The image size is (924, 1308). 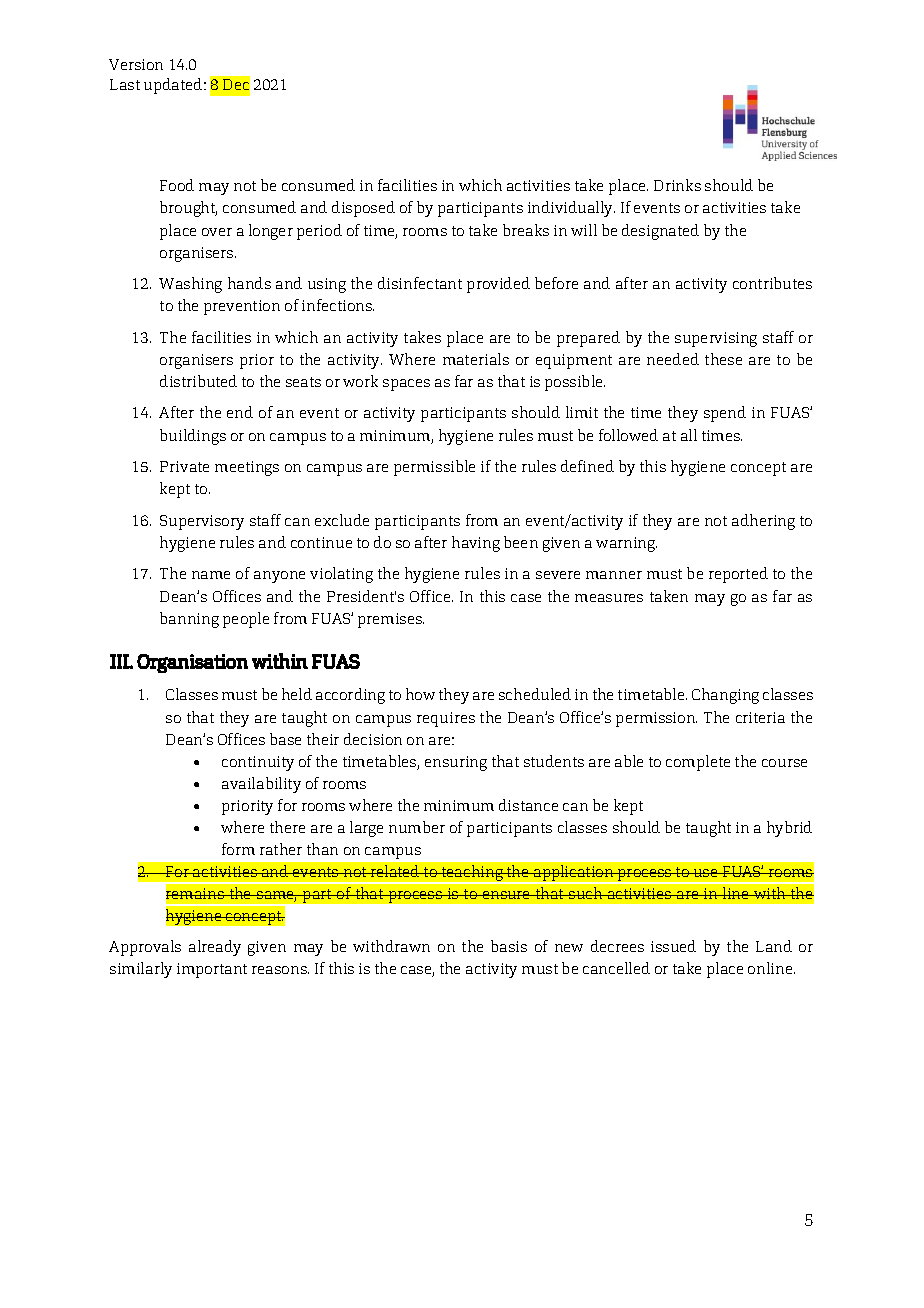 What do you see at coordinates (509, 946) in the image?
I see `basis` at bounding box center [509, 946].
